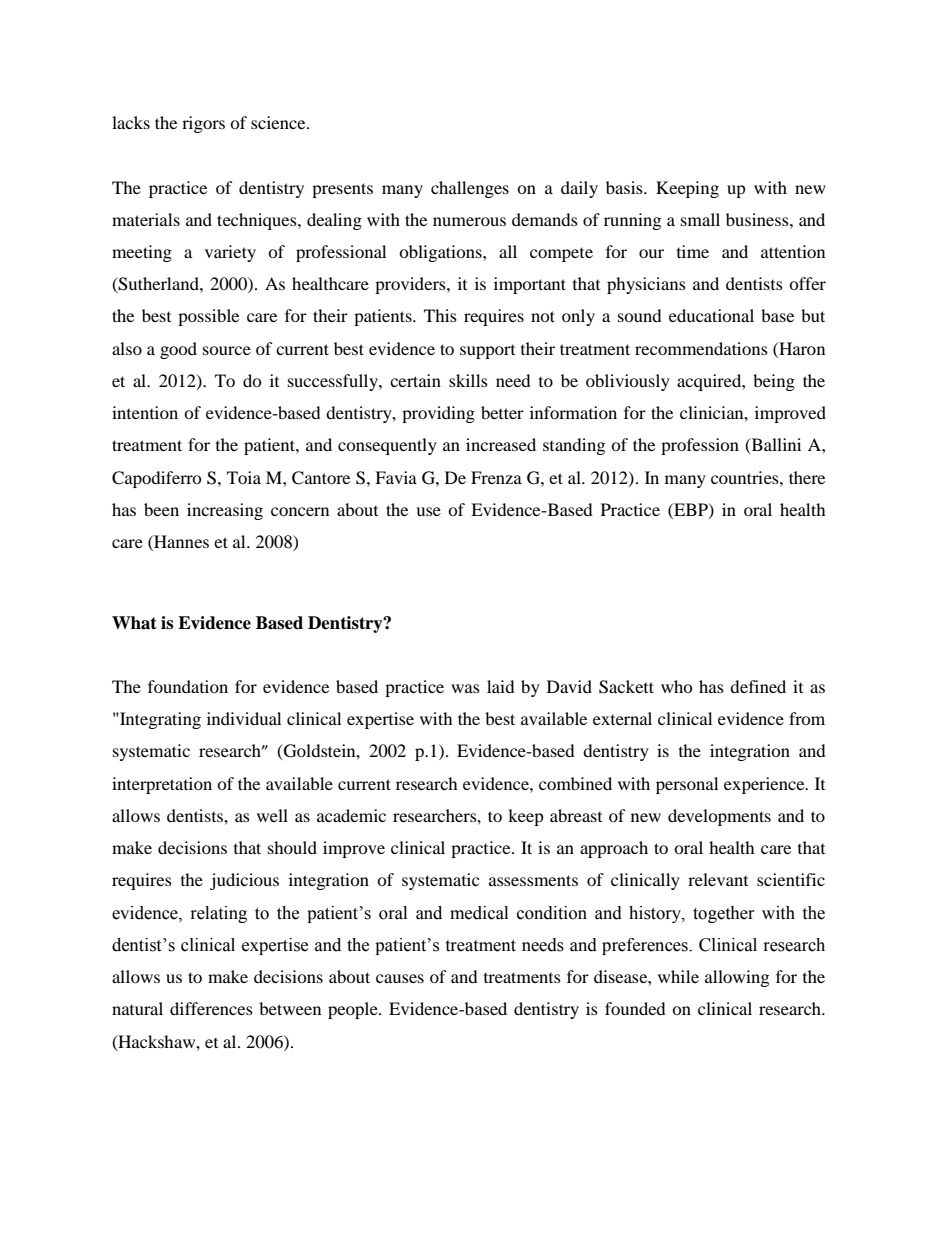 The width and height of the screenshot is (952, 1233). Describe the element at coordinates (203, 124) in the screenshot. I see `rigors` at that location.
